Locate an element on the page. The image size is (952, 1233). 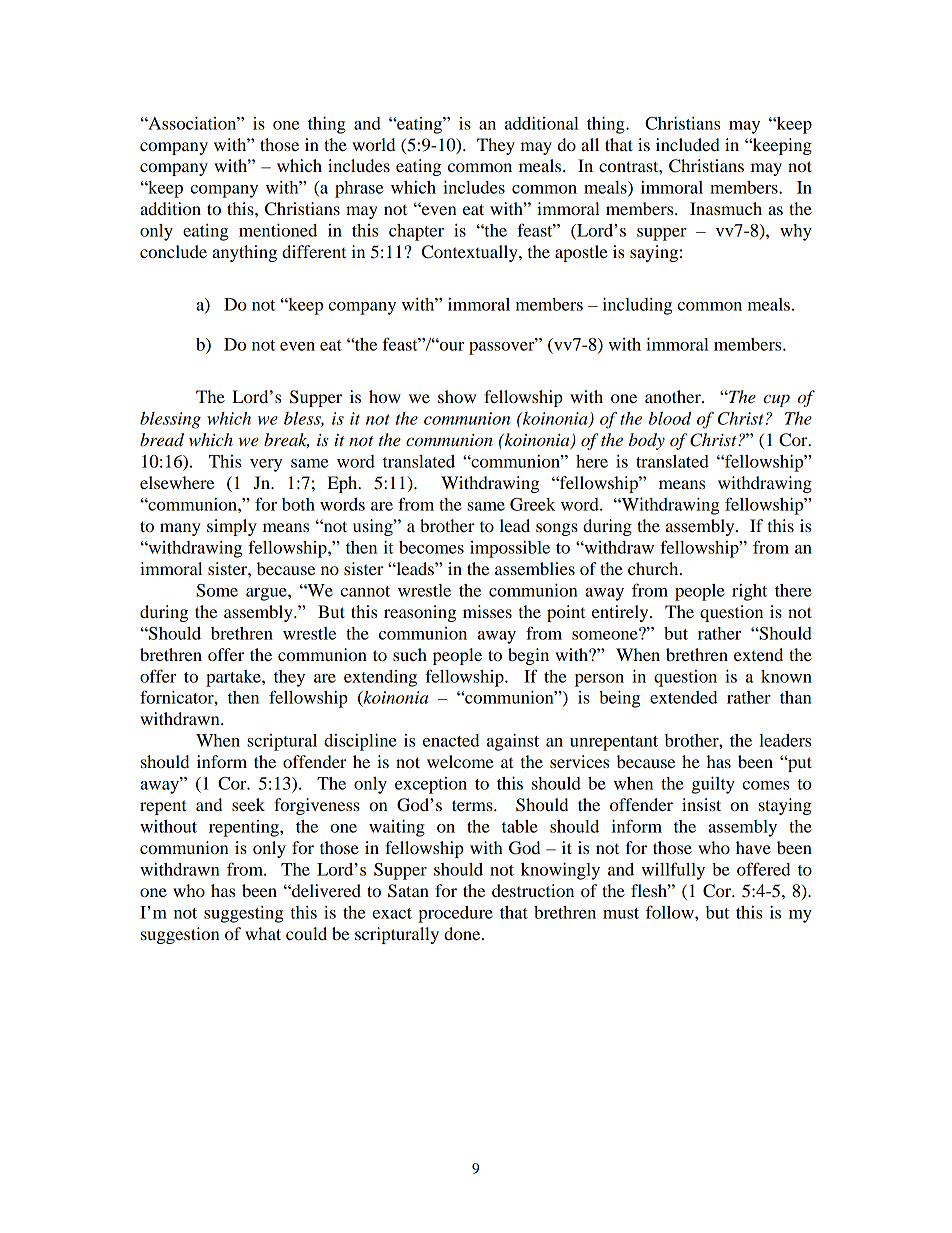
included is located at coordinates (688, 144).
